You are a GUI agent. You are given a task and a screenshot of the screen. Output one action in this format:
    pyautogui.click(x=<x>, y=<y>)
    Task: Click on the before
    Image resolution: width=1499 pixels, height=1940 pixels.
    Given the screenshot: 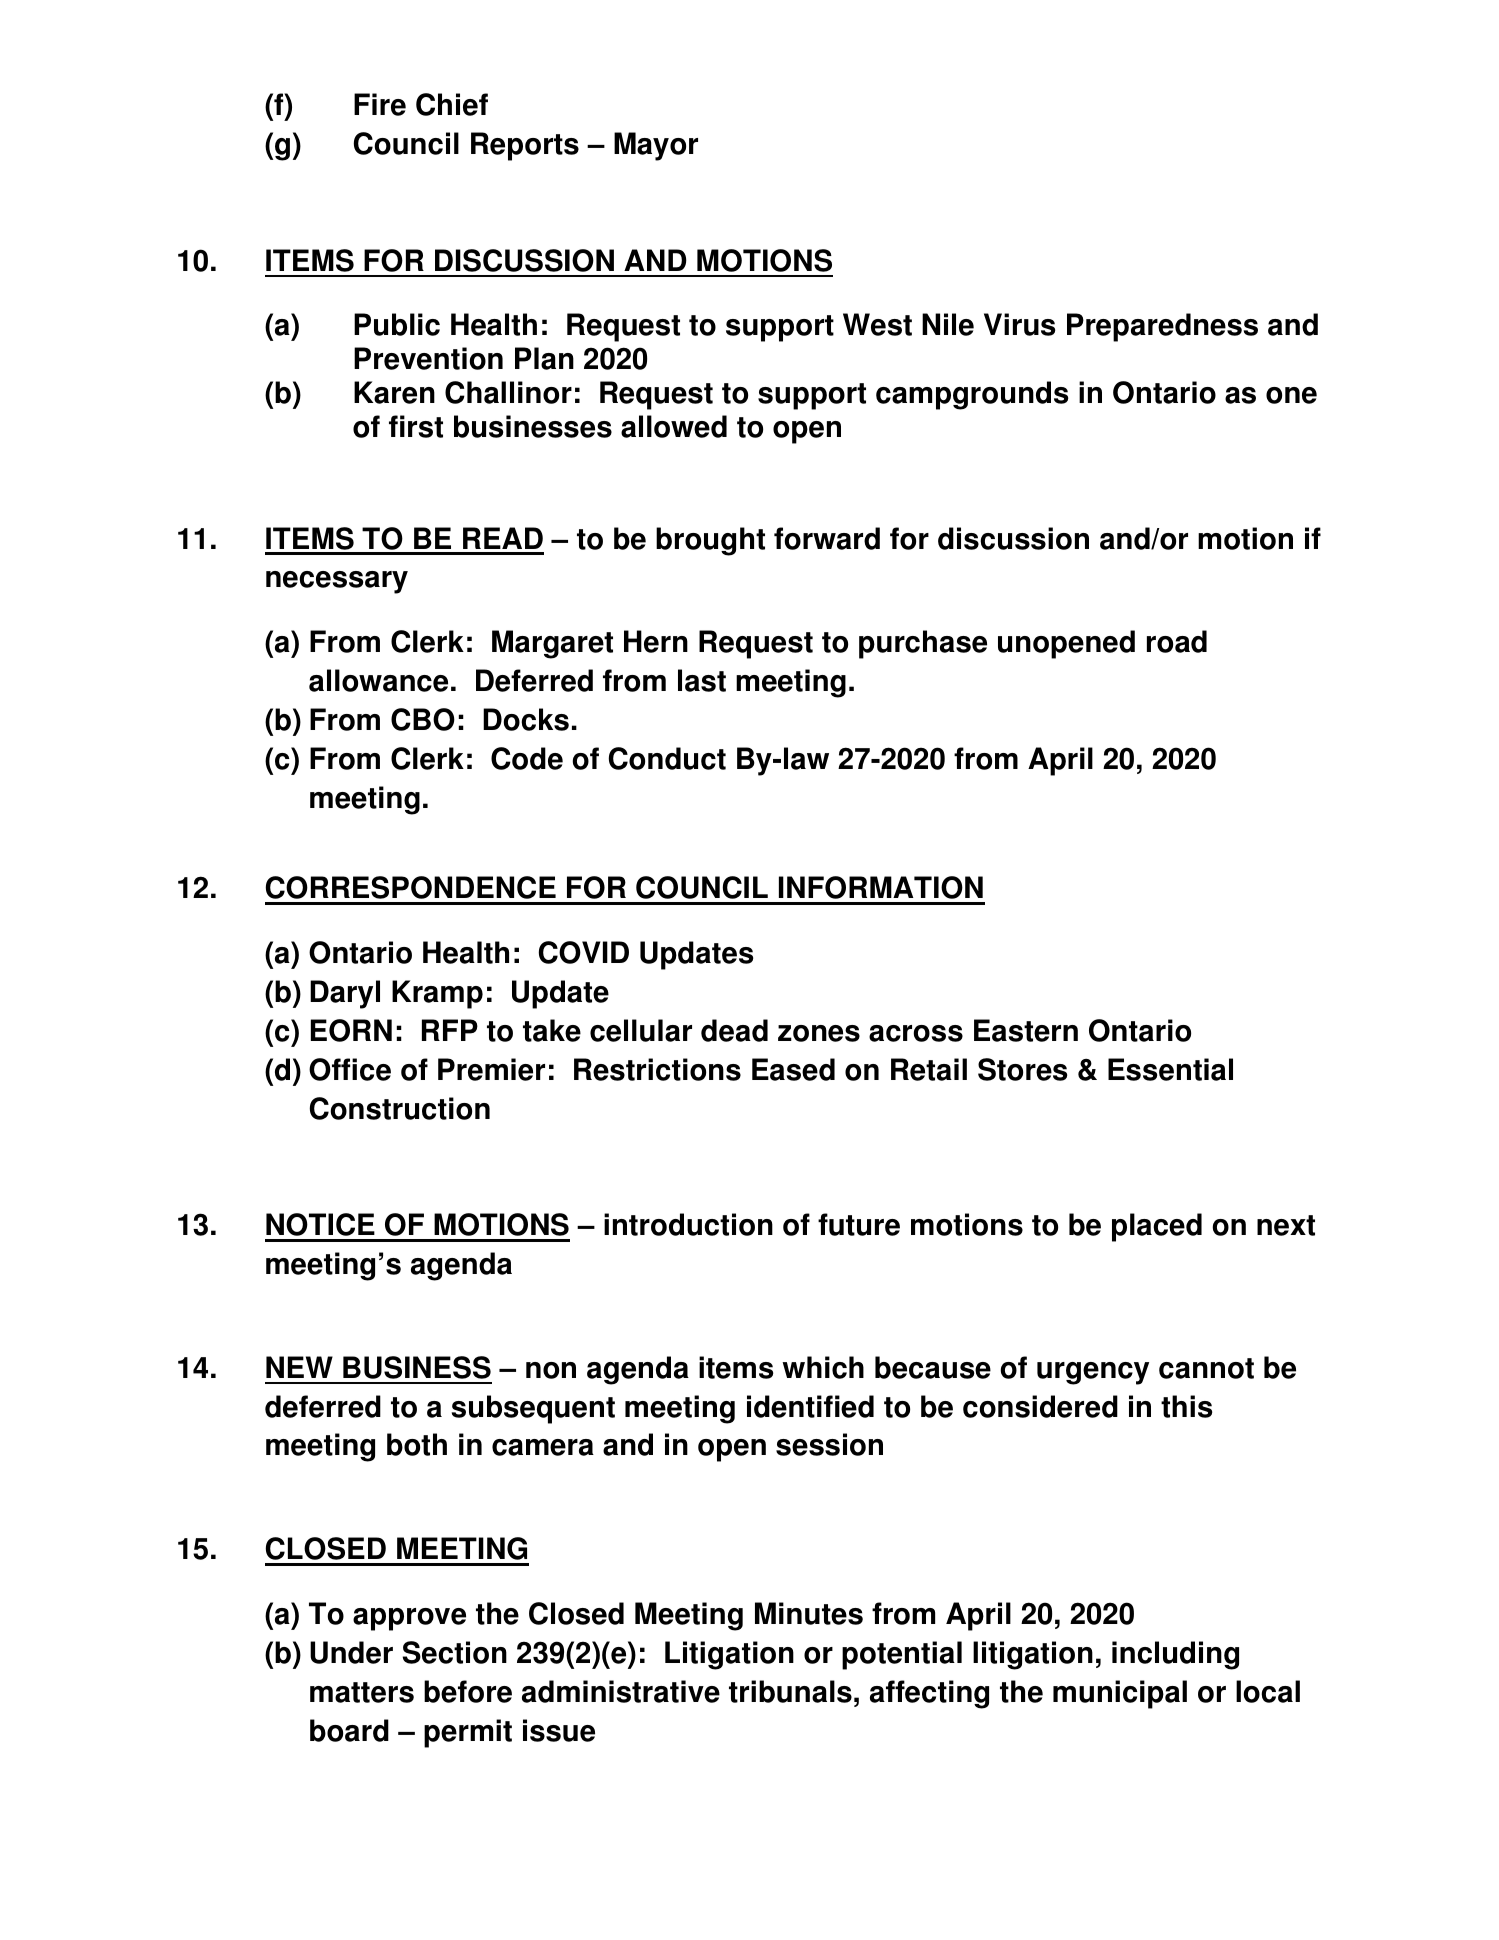 What is the action you would take?
    pyautogui.click(x=468, y=1691)
